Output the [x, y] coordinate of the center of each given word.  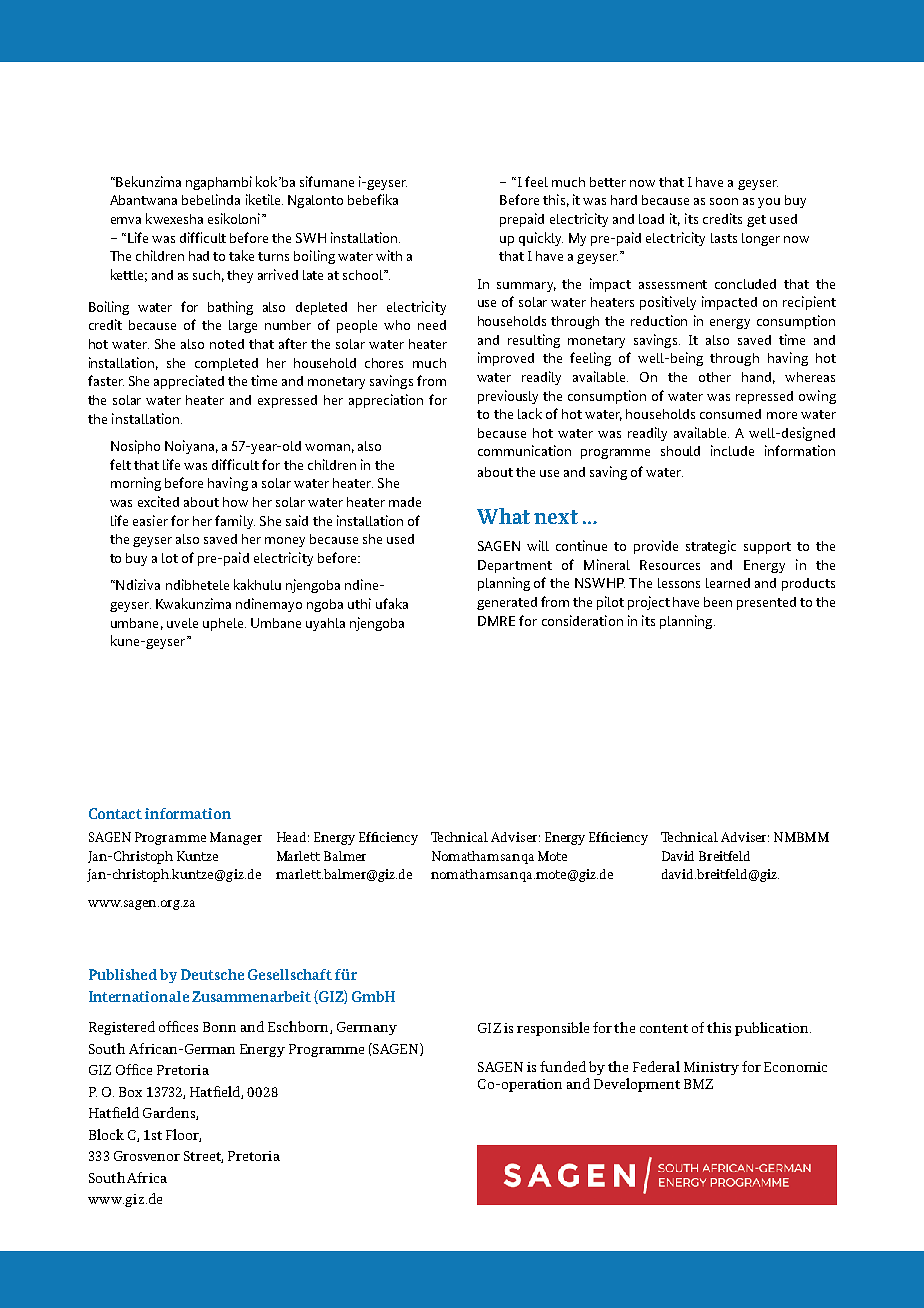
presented [766, 603]
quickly [541, 239]
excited [158, 501]
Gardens [170, 1113]
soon [724, 201]
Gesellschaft [290, 974]
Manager [236, 838]
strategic [711, 547]
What [503, 516]
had [199, 256]
